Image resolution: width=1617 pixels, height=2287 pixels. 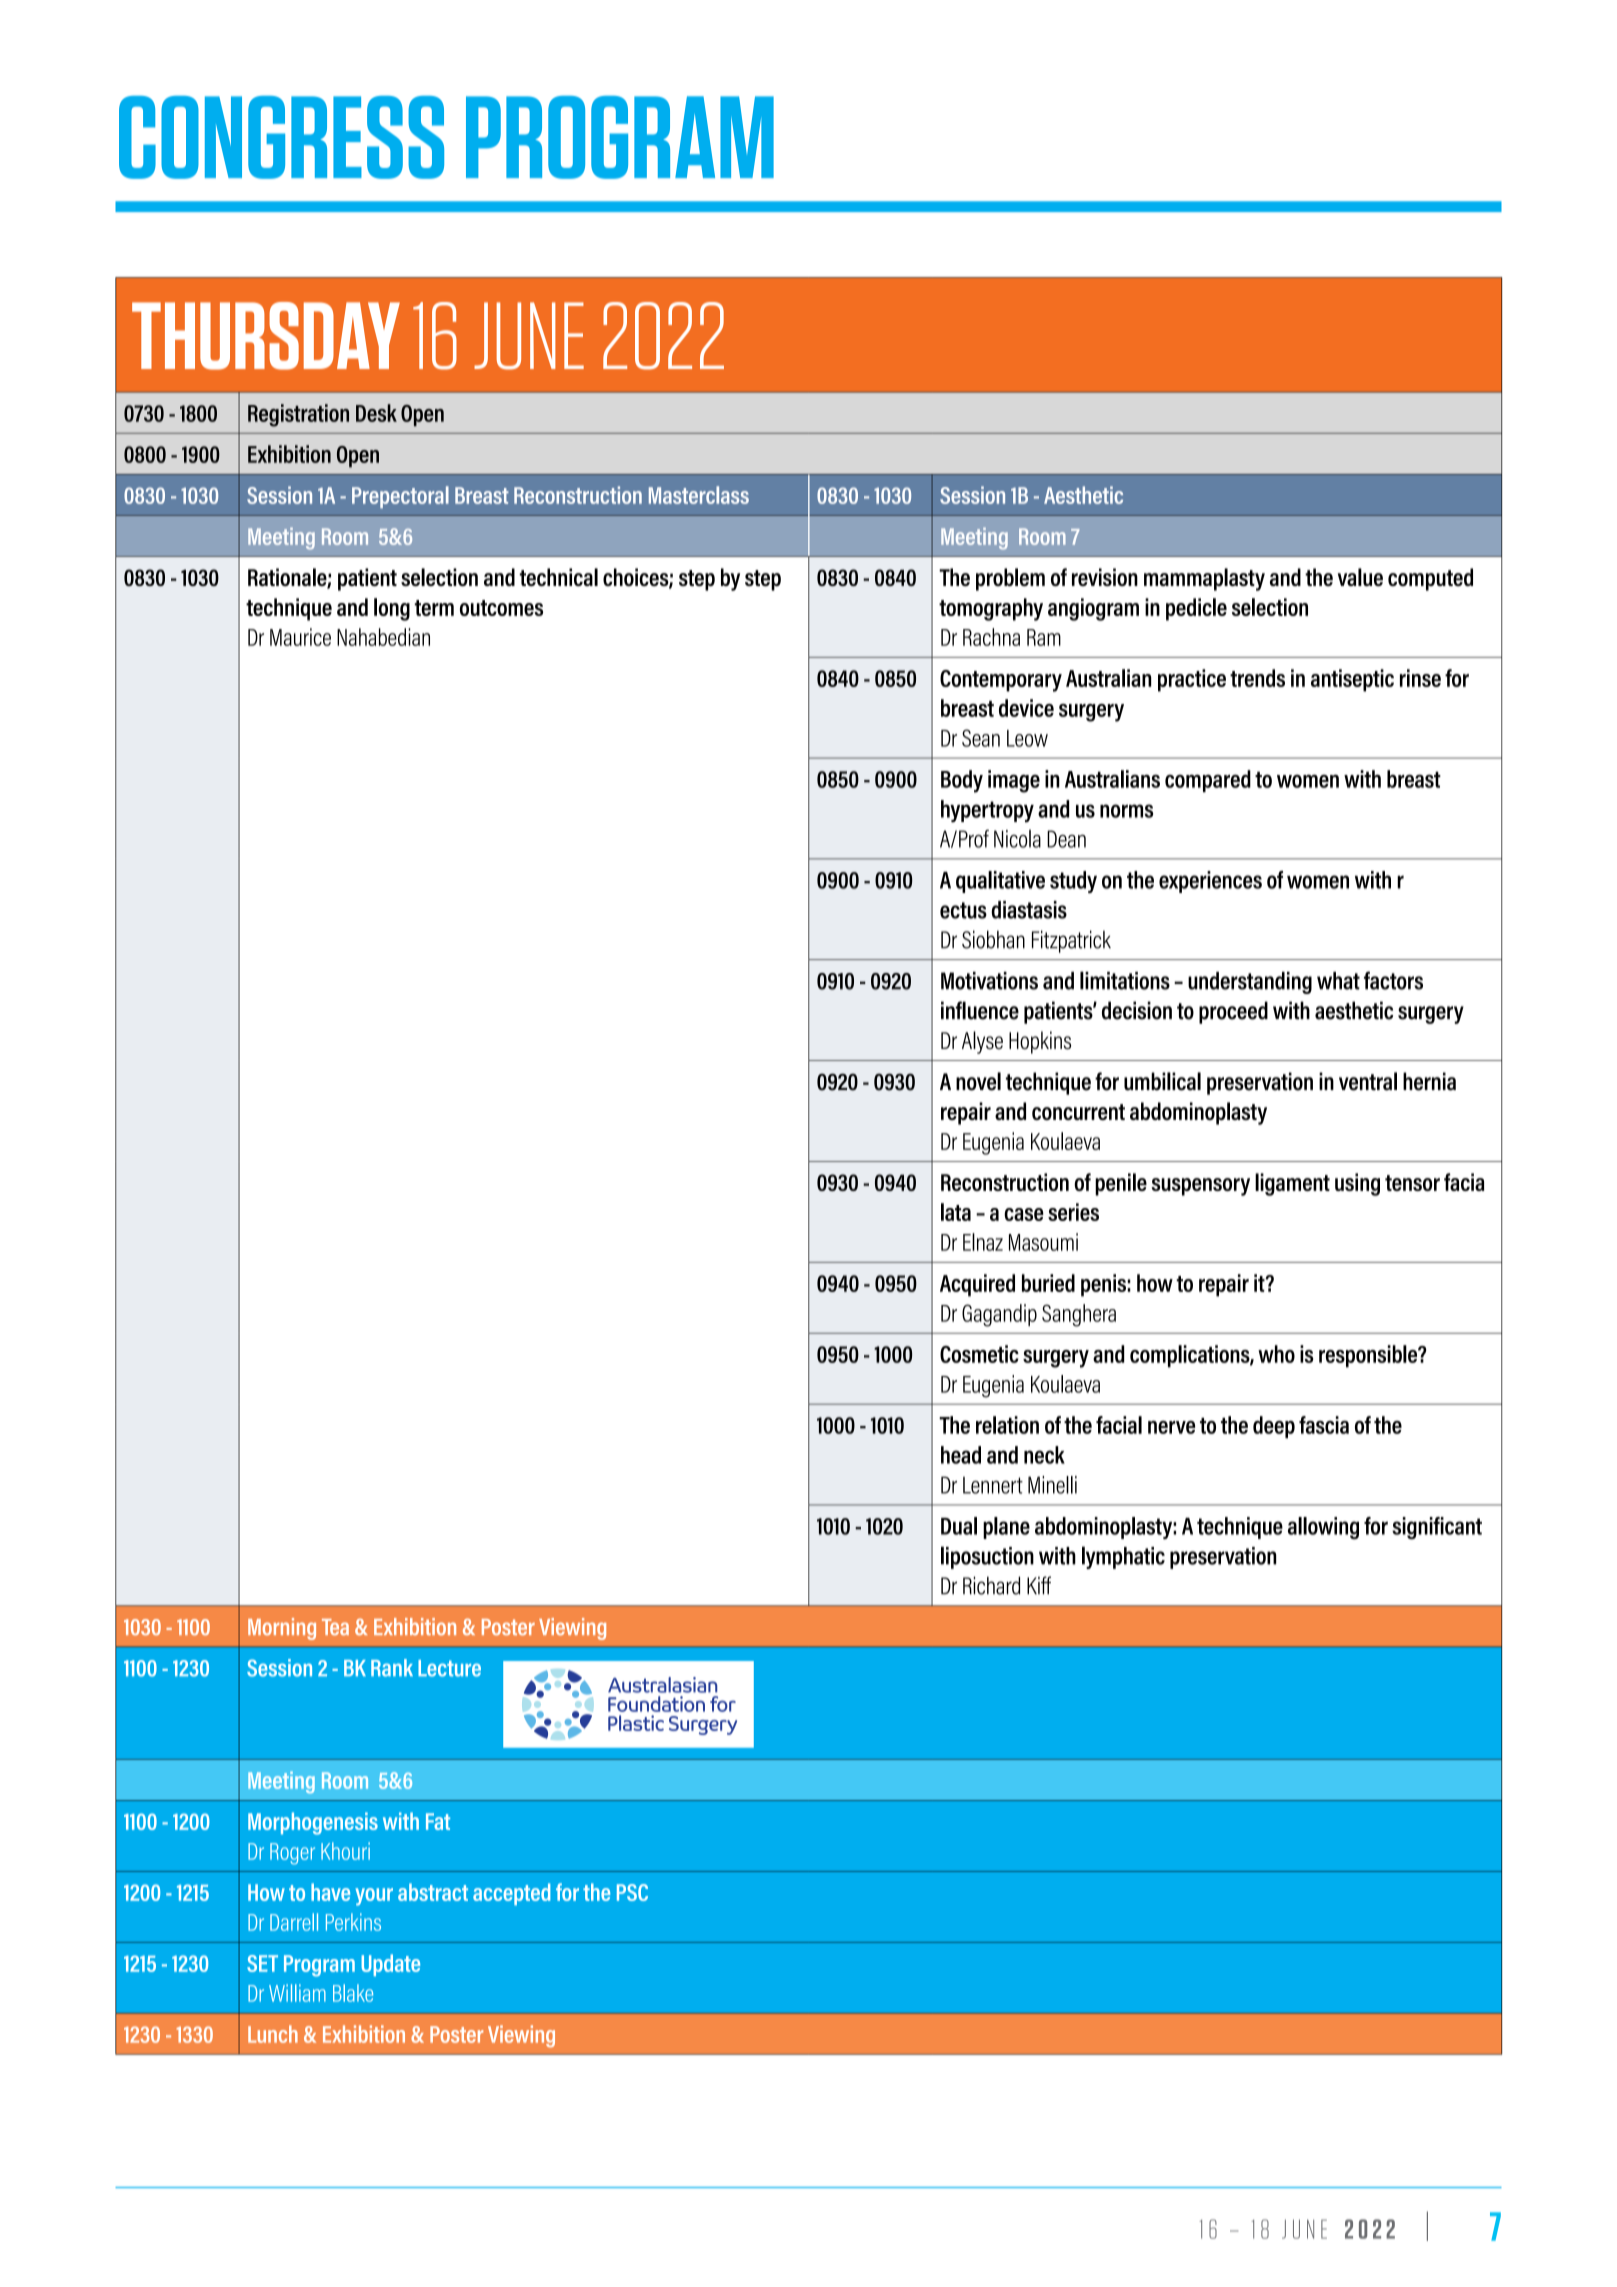 I want to click on Maurice, so click(x=300, y=637).
